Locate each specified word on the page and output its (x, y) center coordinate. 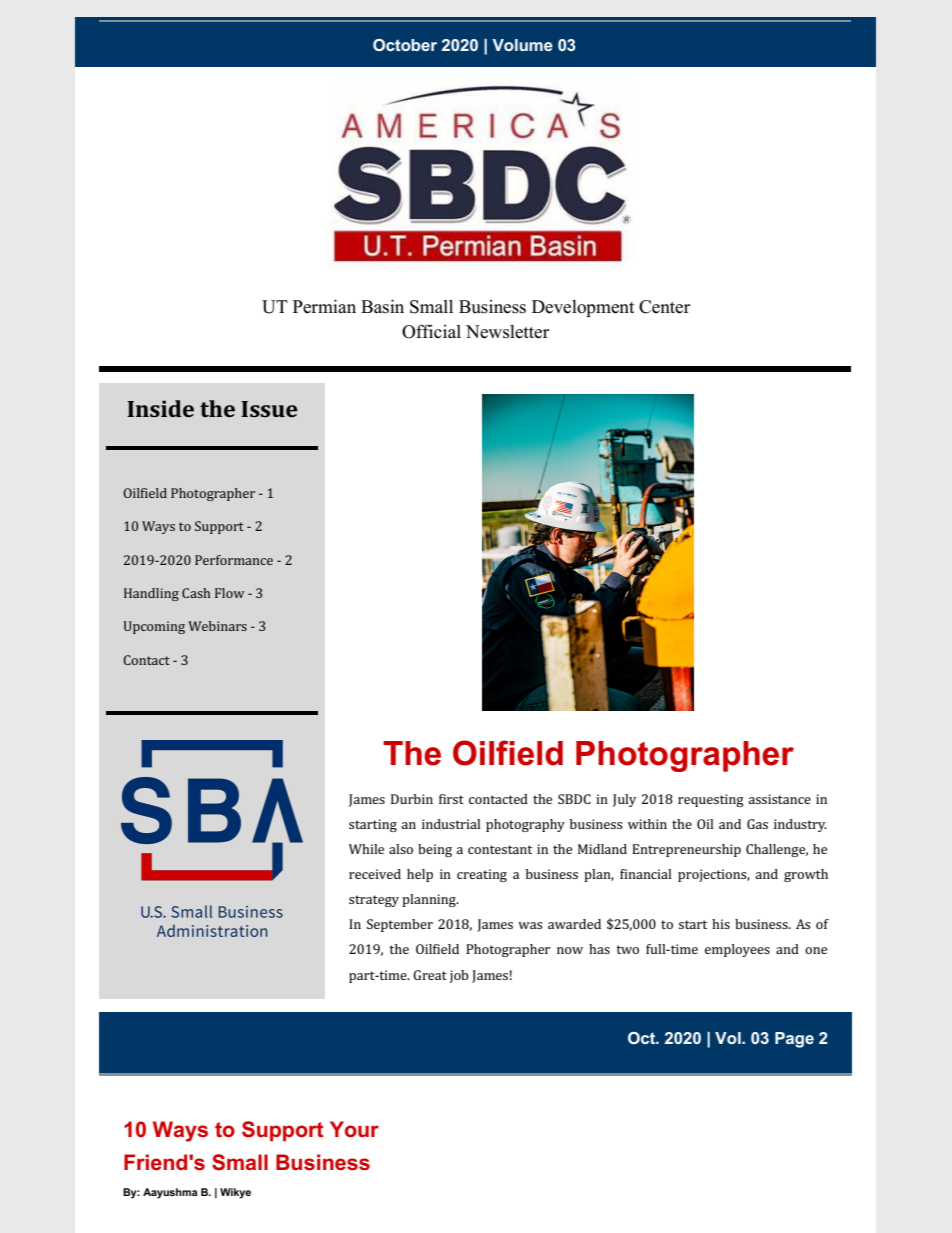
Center (664, 307)
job (459, 976)
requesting (711, 800)
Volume (522, 45)
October (405, 45)
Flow (230, 593)
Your (354, 1129)
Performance (234, 560)
